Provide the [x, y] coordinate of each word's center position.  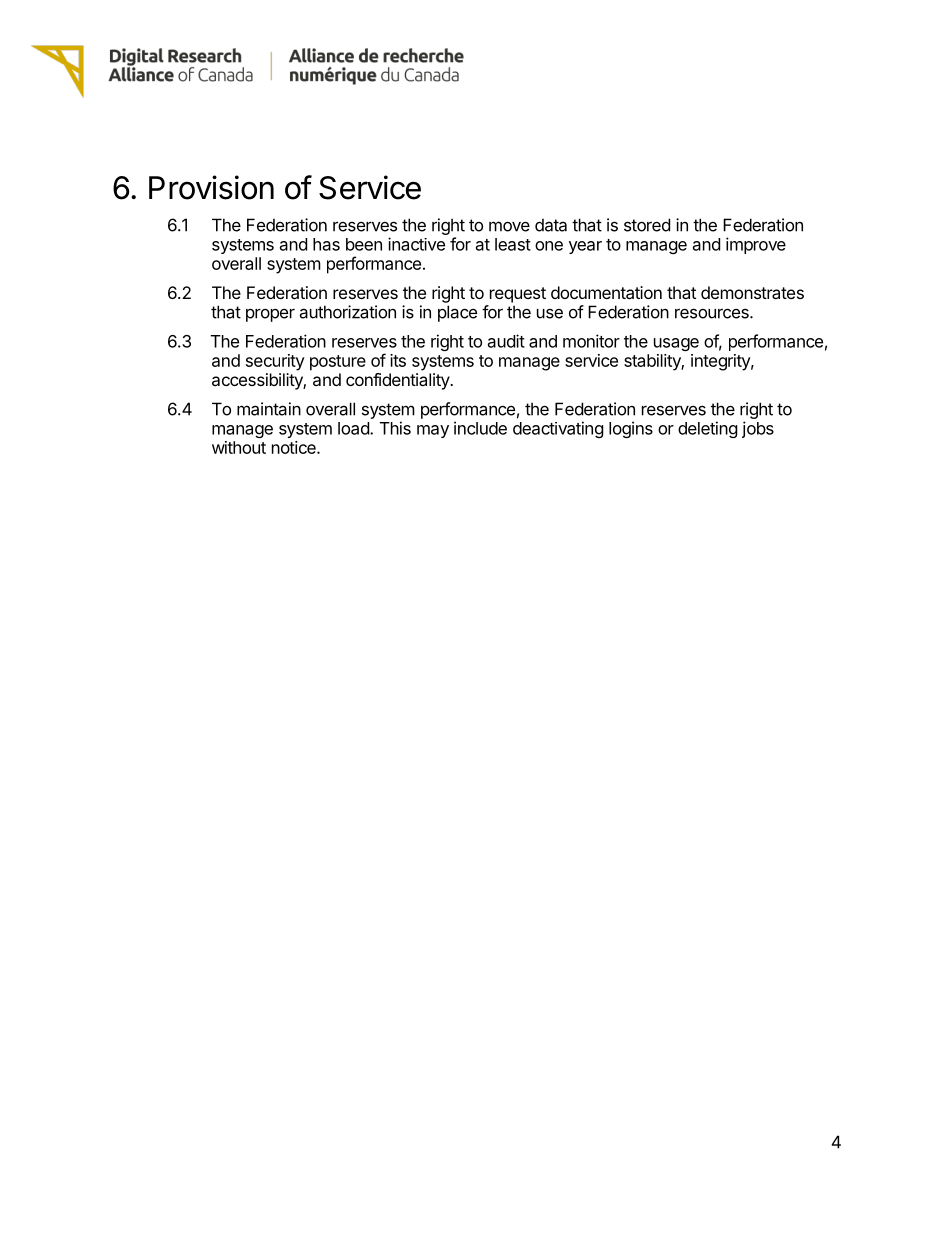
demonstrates [752, 292]
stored [647, 225]
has [326, 244]
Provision [211, 187]
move [509, 226]
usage [676, 344]
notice [295, 447]
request [518, 295]
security [275, 362]
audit [506, 341]
